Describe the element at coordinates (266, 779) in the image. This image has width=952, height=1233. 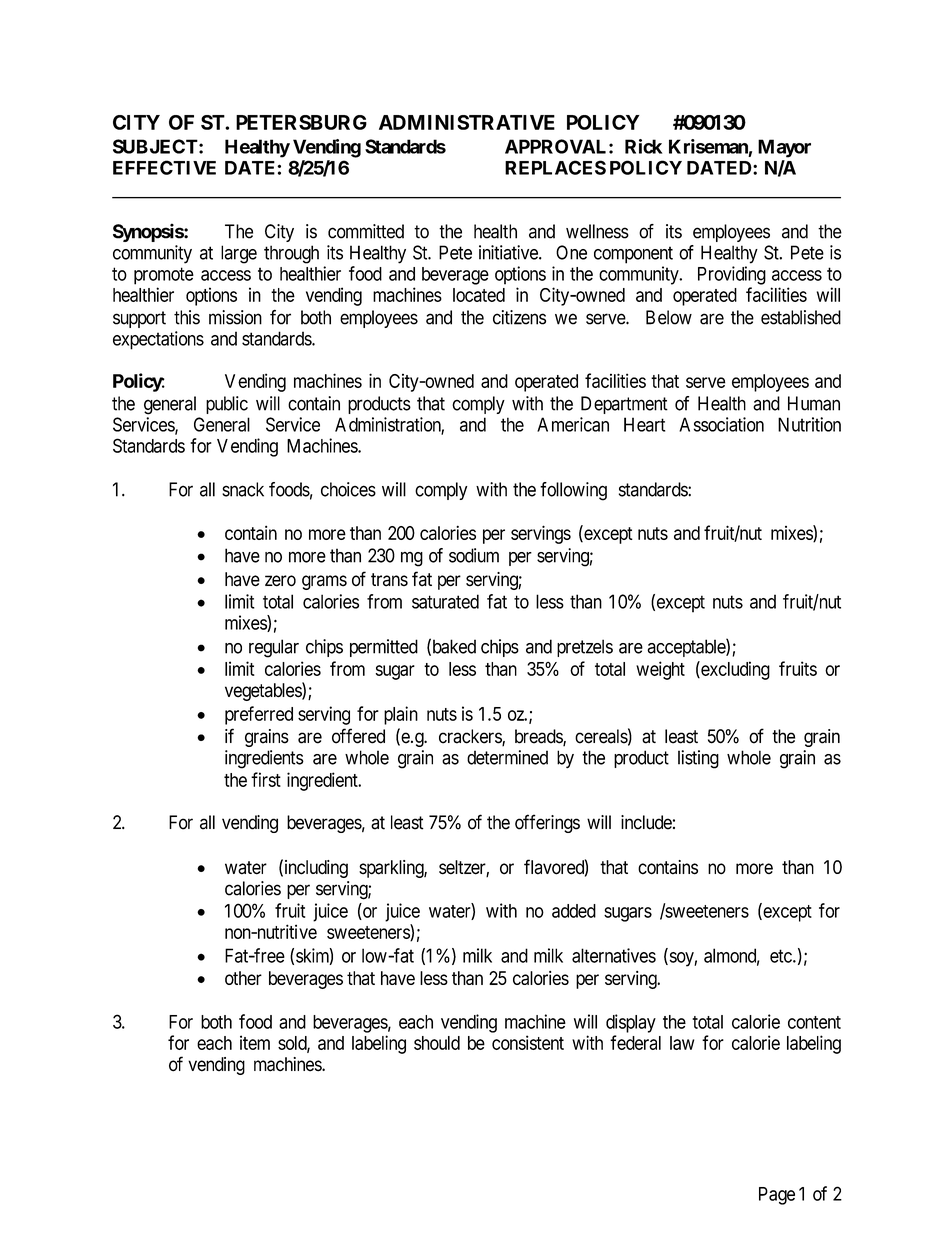
I see `first` at that location.
